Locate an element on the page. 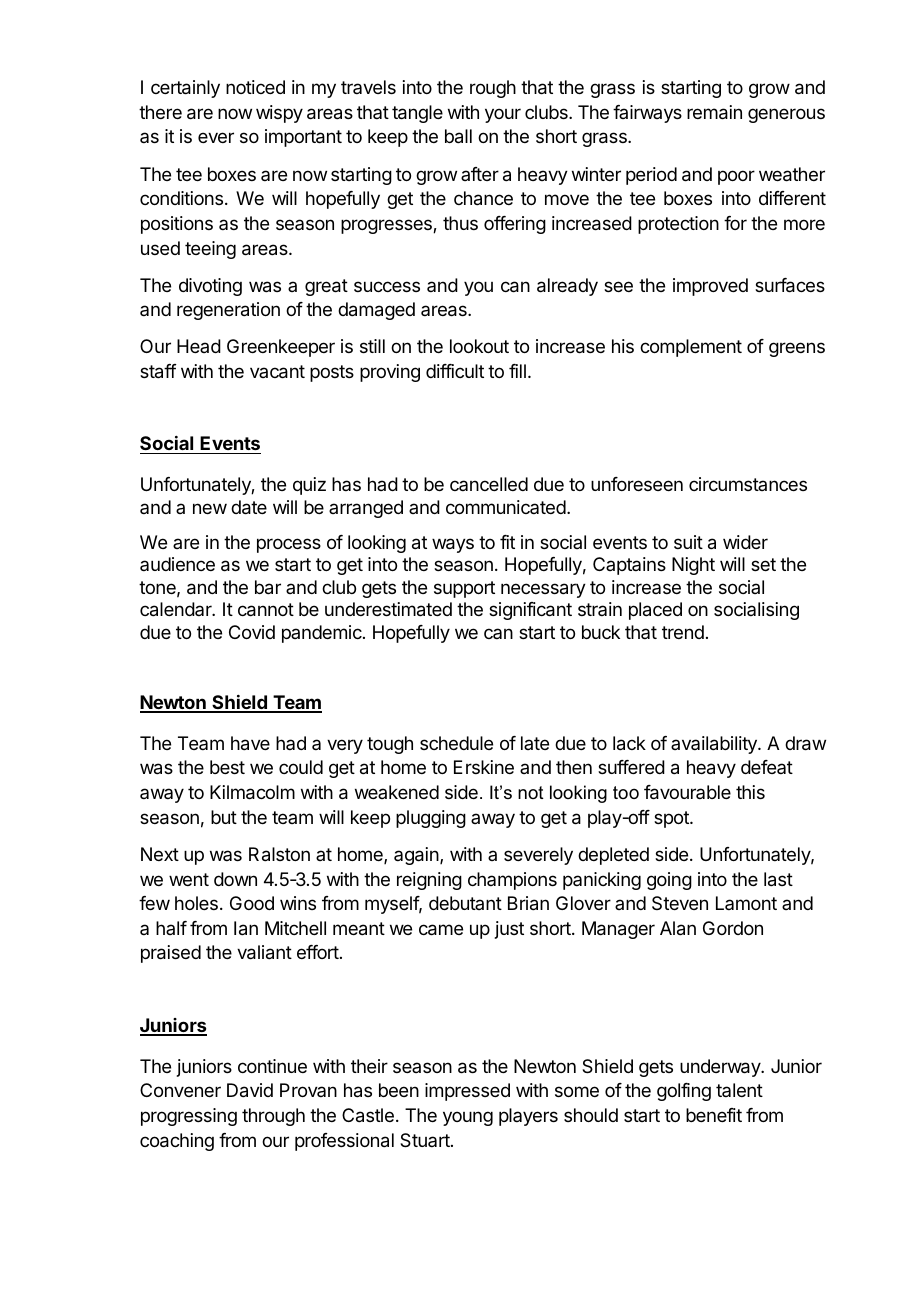 The height and width of the image is (1308, 924). Lamont is located at coordinates (746, 903).
